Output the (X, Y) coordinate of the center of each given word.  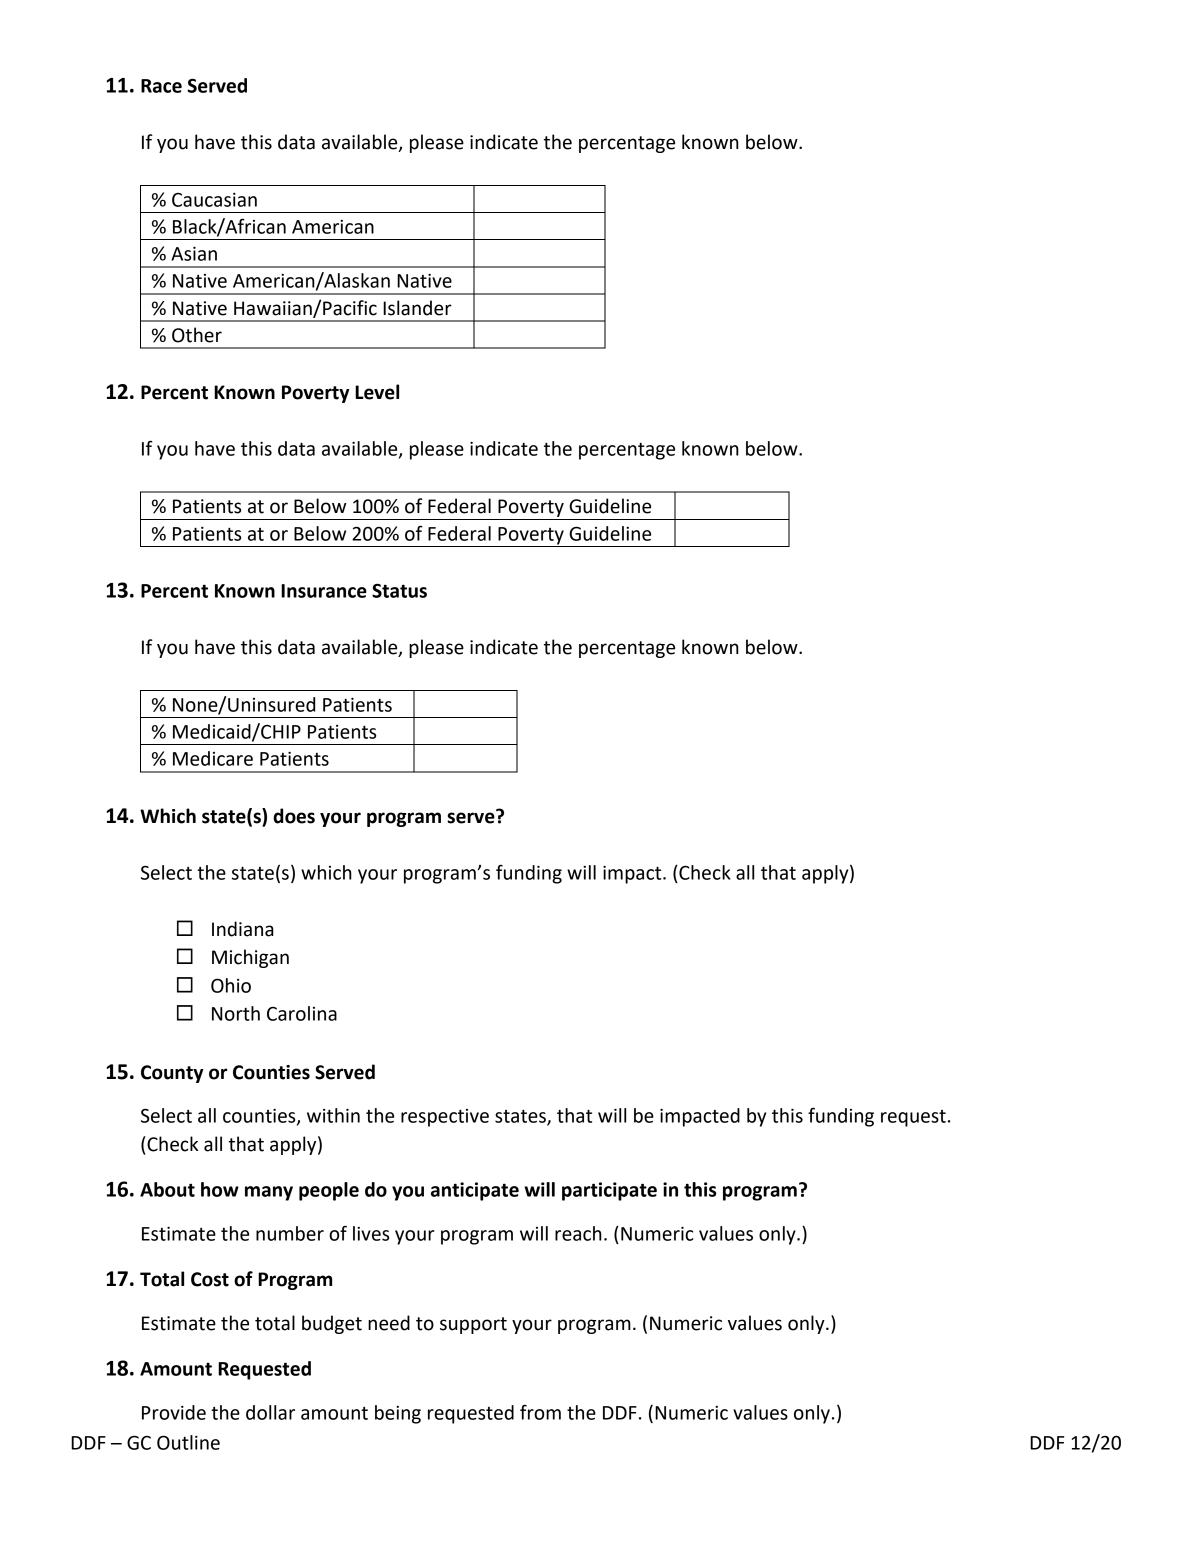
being (398, 1414)
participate (609, 1191)
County (172, 1074)
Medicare (213, 758)
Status (399, 590)
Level (377, 392)
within (333, 1115)
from (540, 1412)
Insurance (324, 591)
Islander (417, 308)
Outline (188, 1442)
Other (197, 335)
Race (161, 86)
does (294, 816)
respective (445, 1118)
